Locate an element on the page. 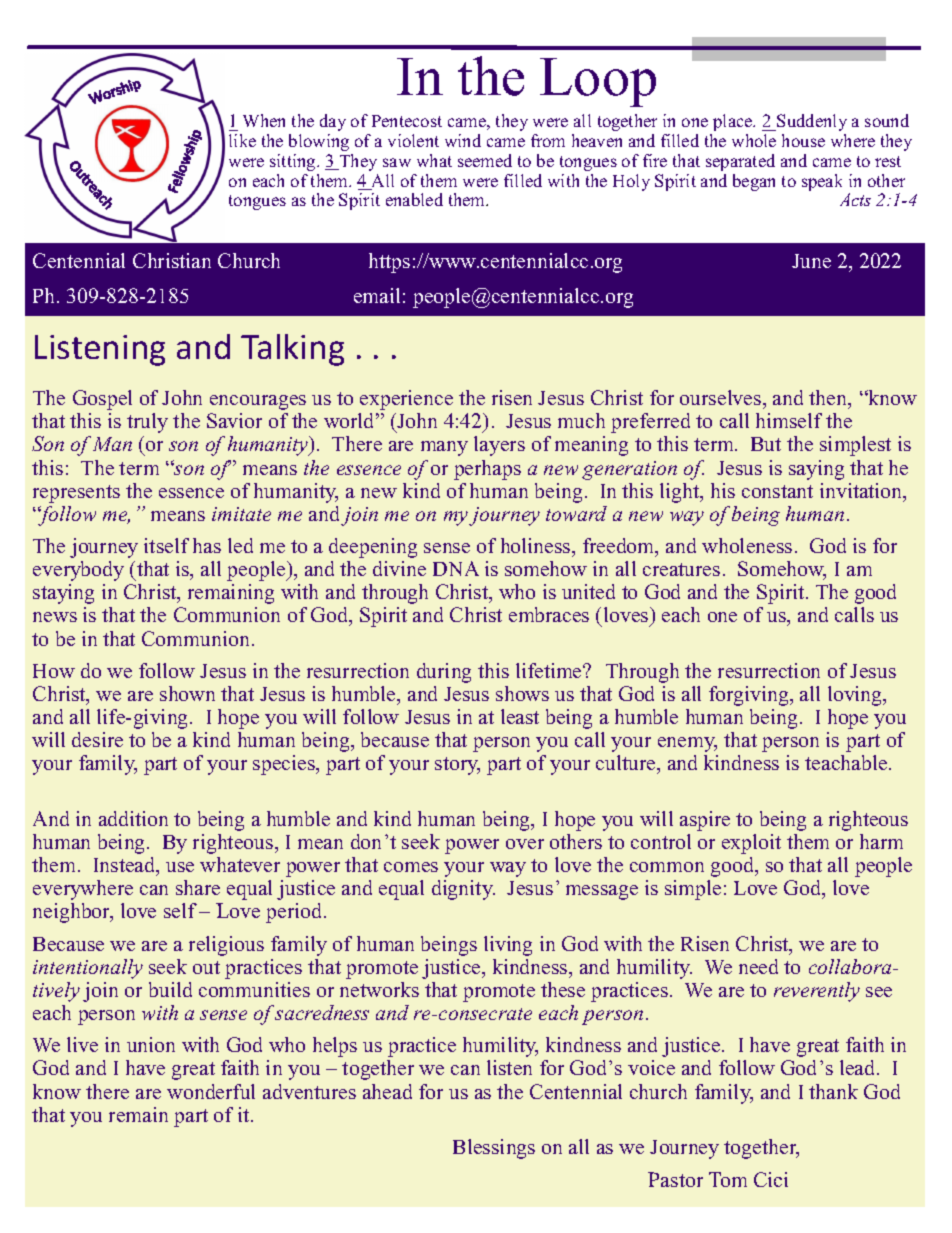 Image resolution: width=952 pixels, height=1233 pixels. during is located at coordinates (444, 673).
